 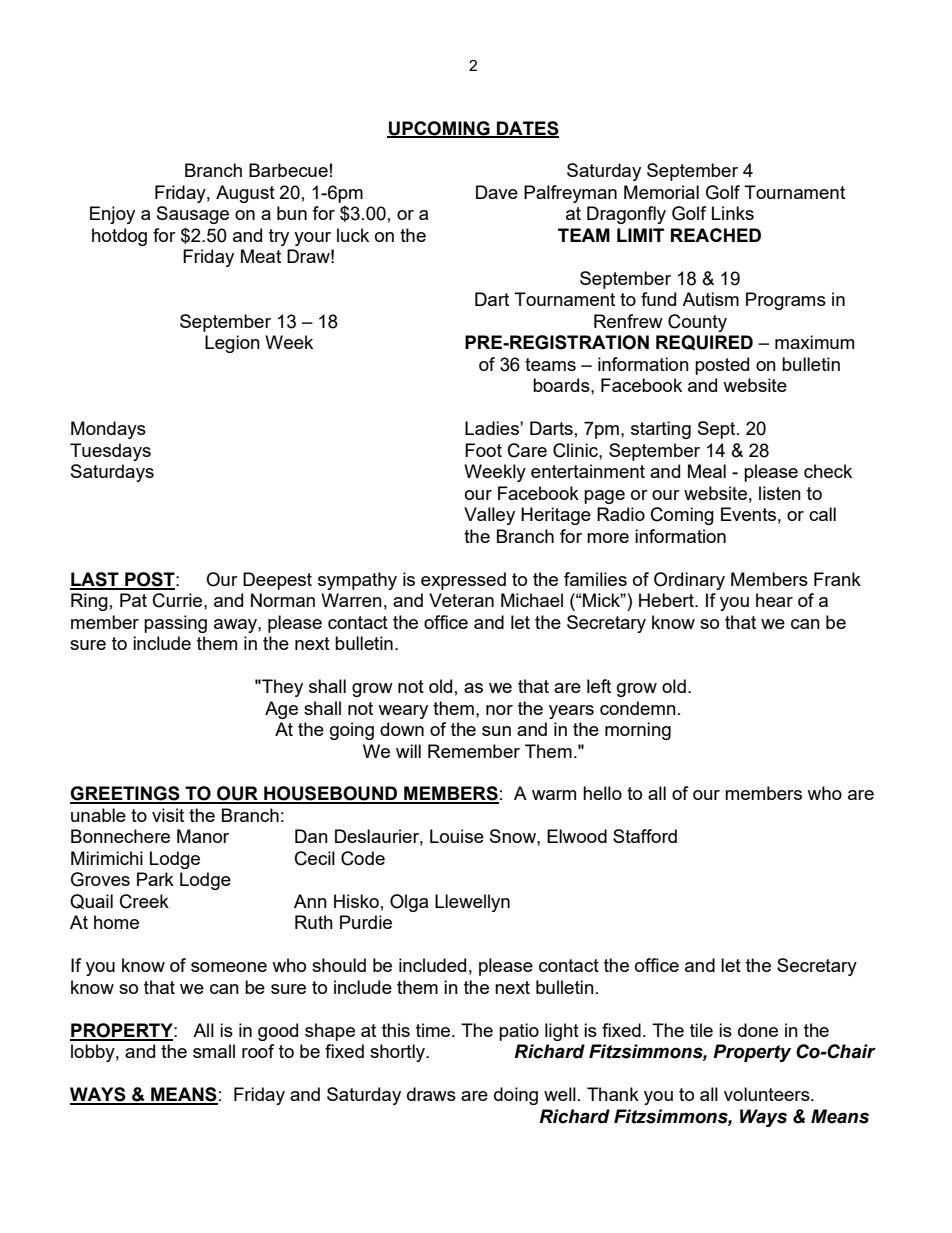 What do you see at coordinates (434, 1030) in the page?
I see `time` at bounding box center [434, 1030].
